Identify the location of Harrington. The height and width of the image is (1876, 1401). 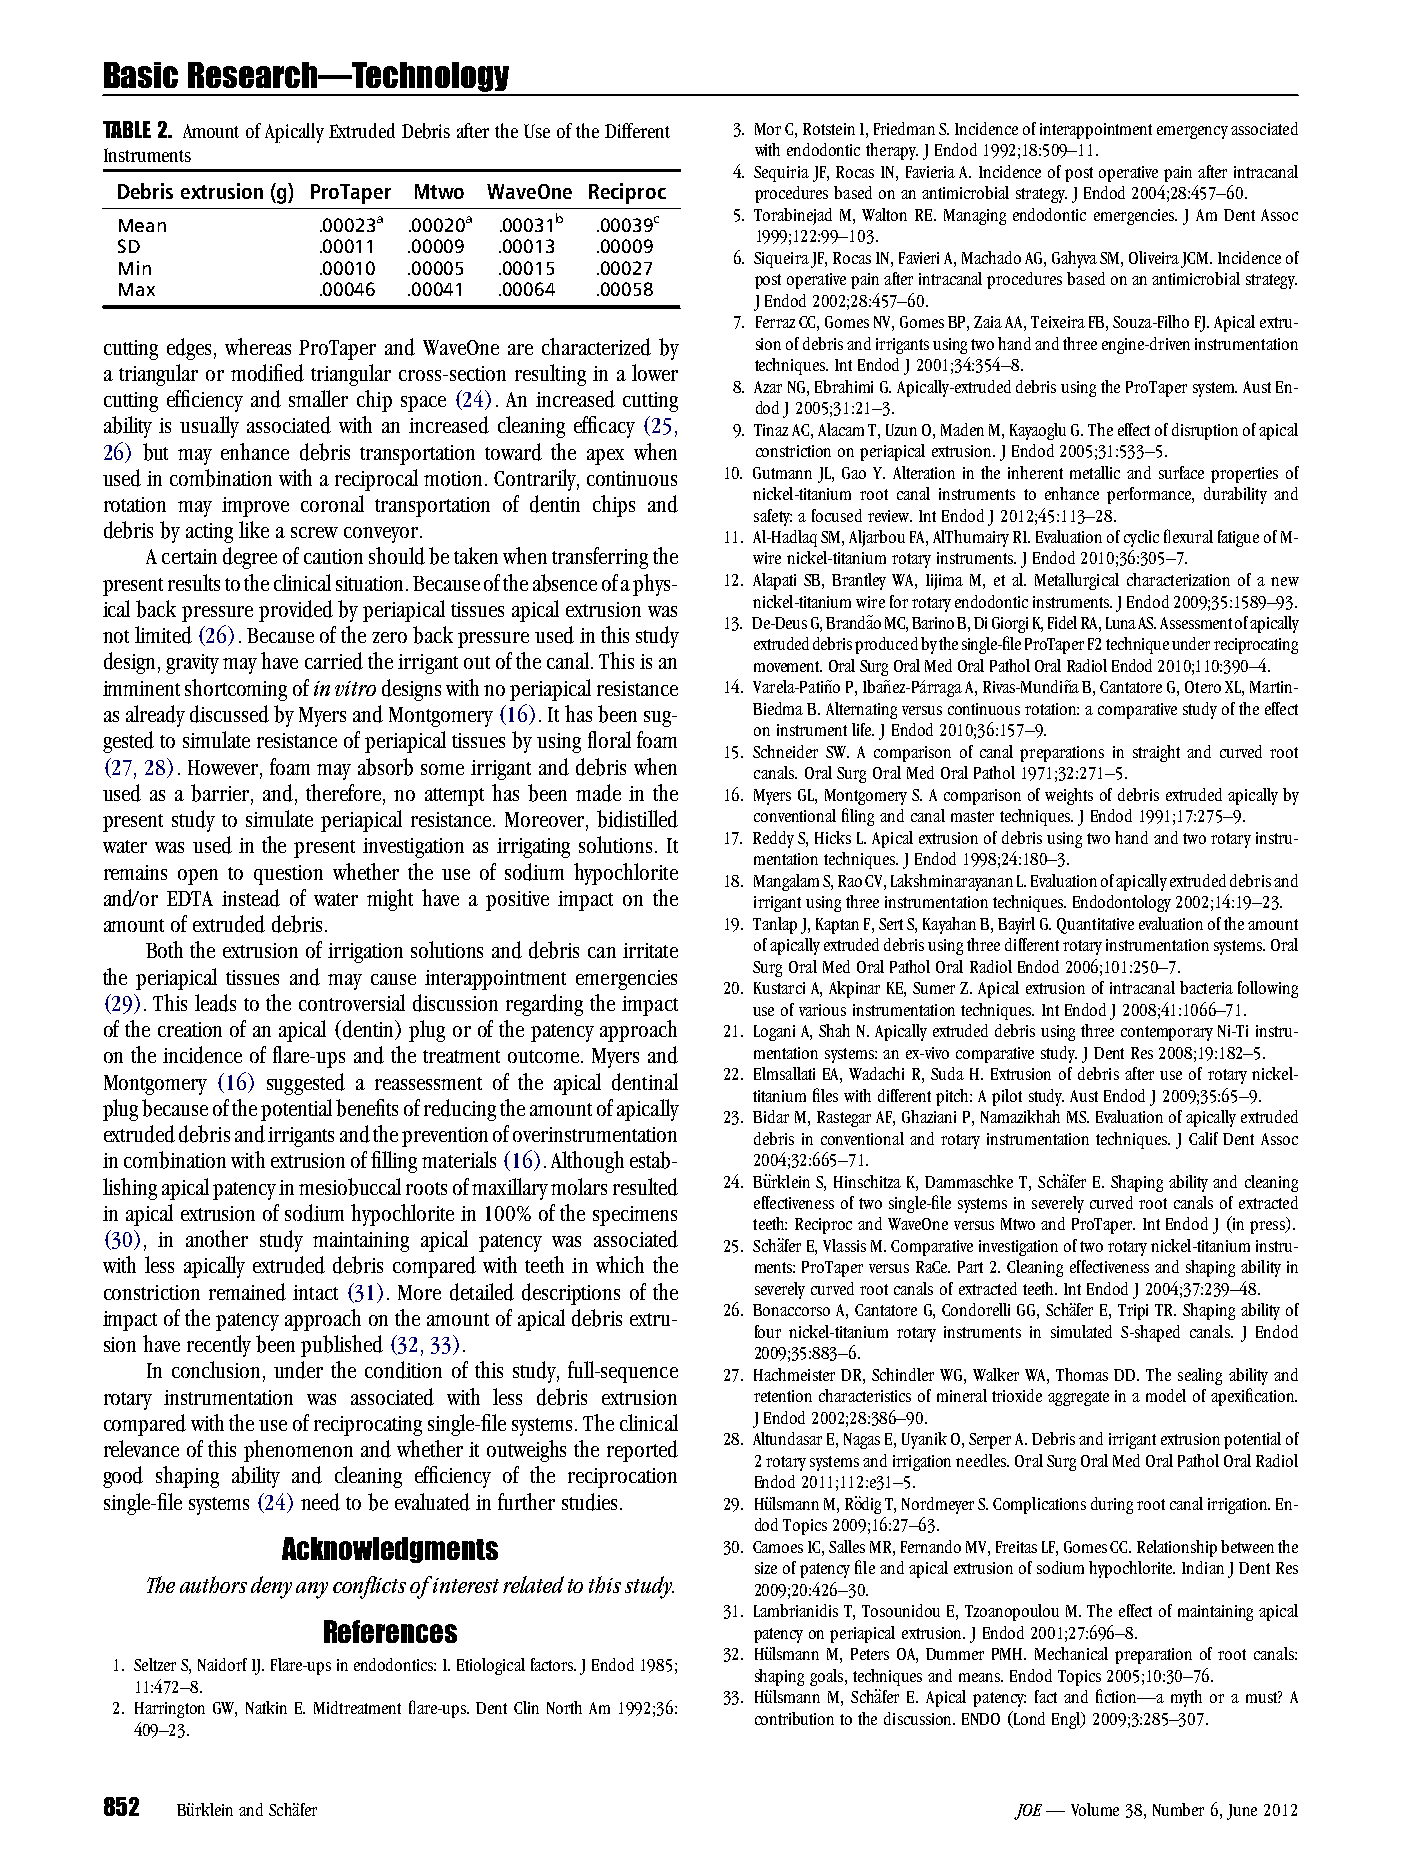
(170, 1710).
